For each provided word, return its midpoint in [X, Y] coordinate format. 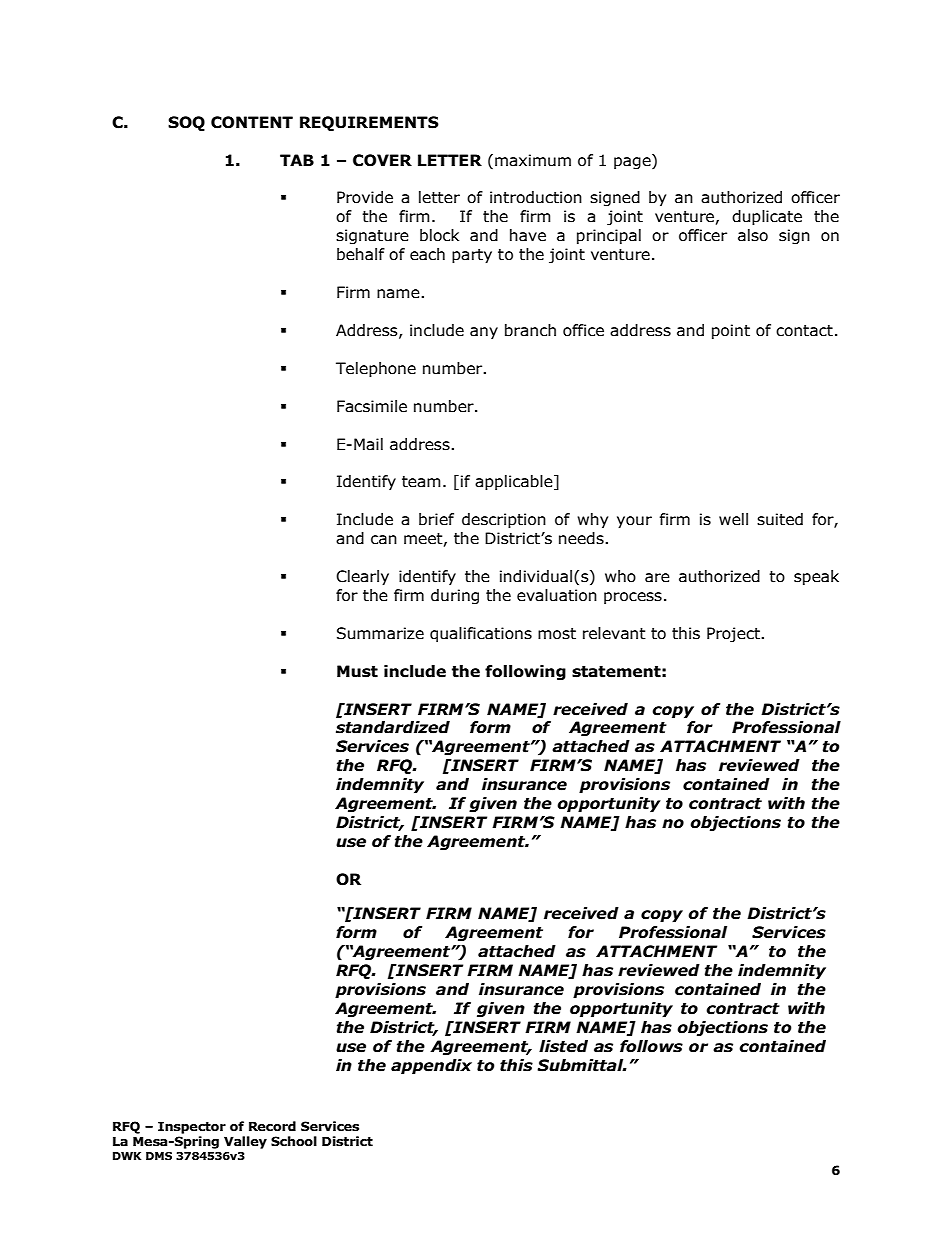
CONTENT [252, 122]
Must [357, 671]
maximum [533, 160]
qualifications [481, 634]
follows [651, 1046]
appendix [431, 1066]
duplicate [767, 217]
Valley [245, 1142]
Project [734, 634]
